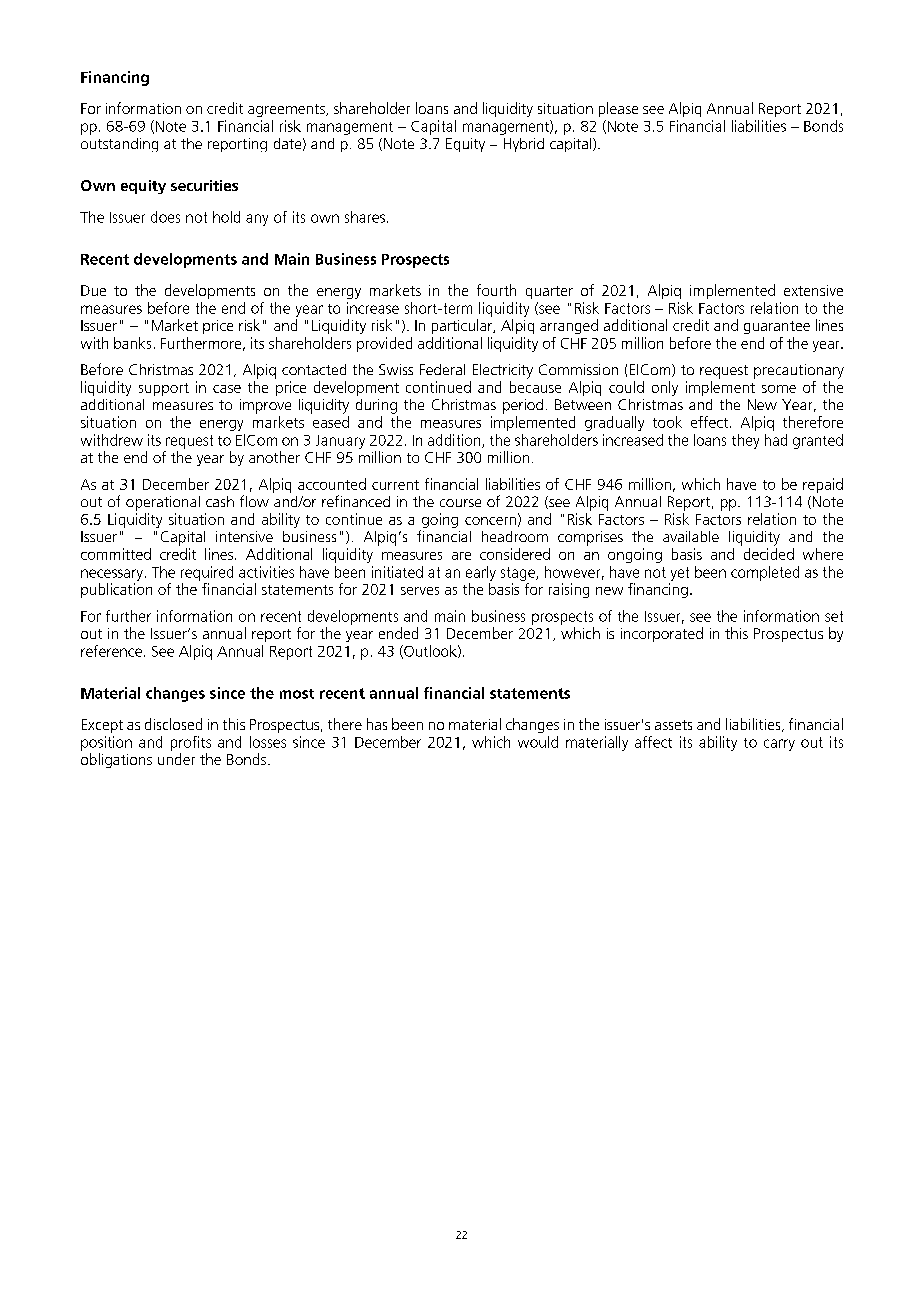 The width and height of the screenshot is (924, 1308). I want to click on profits, so click(191, 743).
